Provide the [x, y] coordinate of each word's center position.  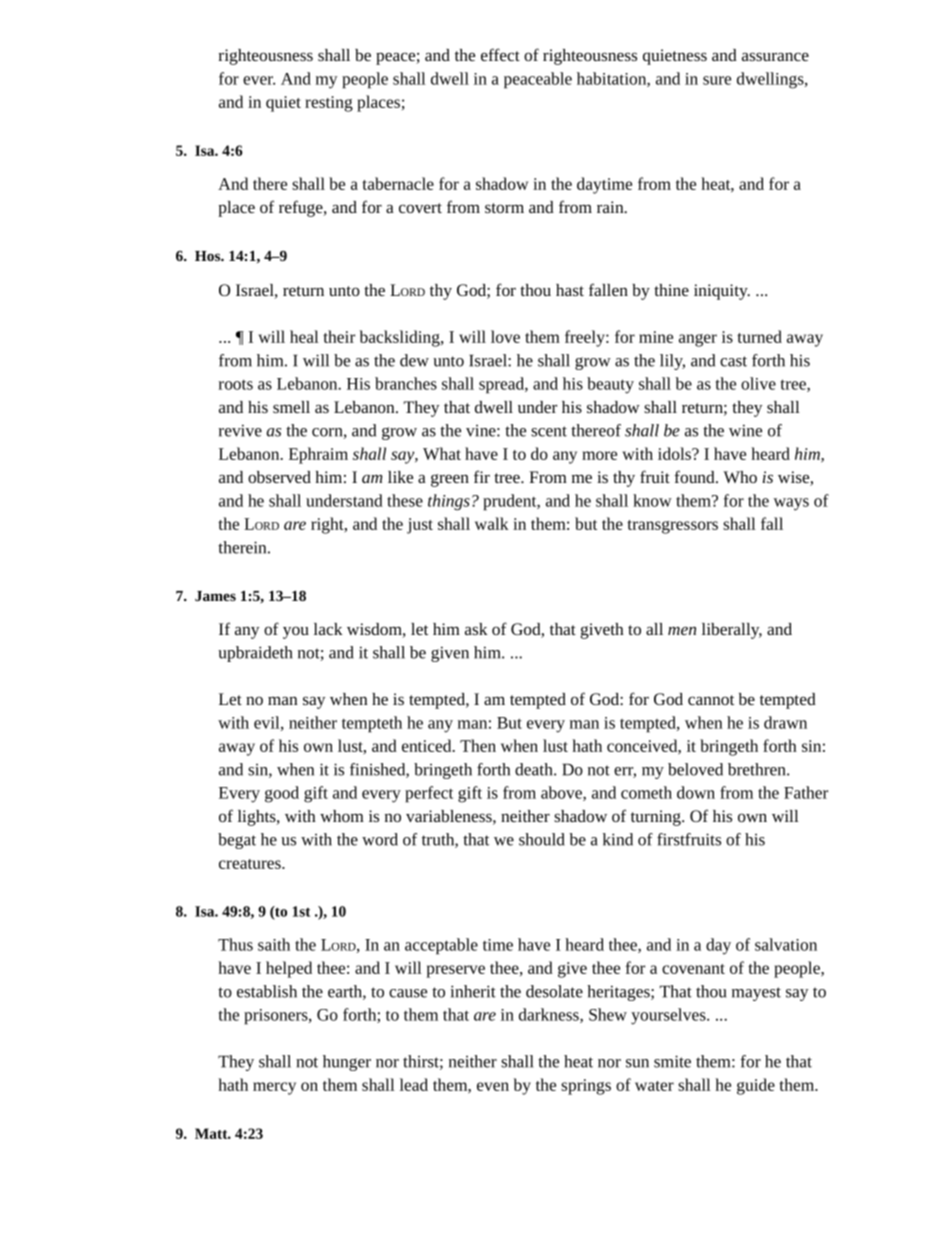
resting [329, 104]
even [493, 1086]
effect [500, 54]
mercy [274, 1088]
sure [717, 80]
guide [756, 1086]
